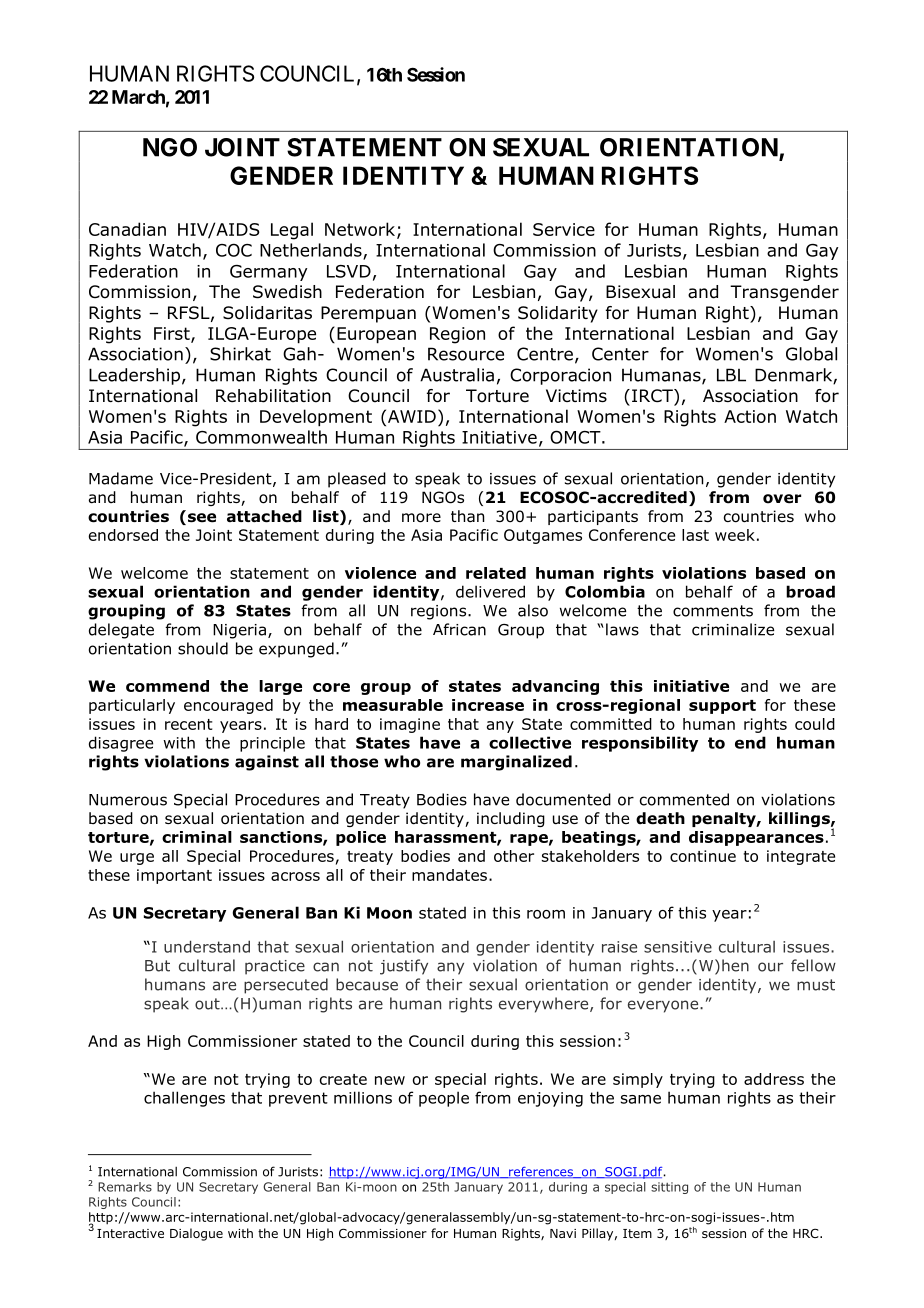 Image resolution: width=924 pixels, height=1308 pixels. Describe the element at coordinates (488, 705) in the image. I see `increase` at that location.
